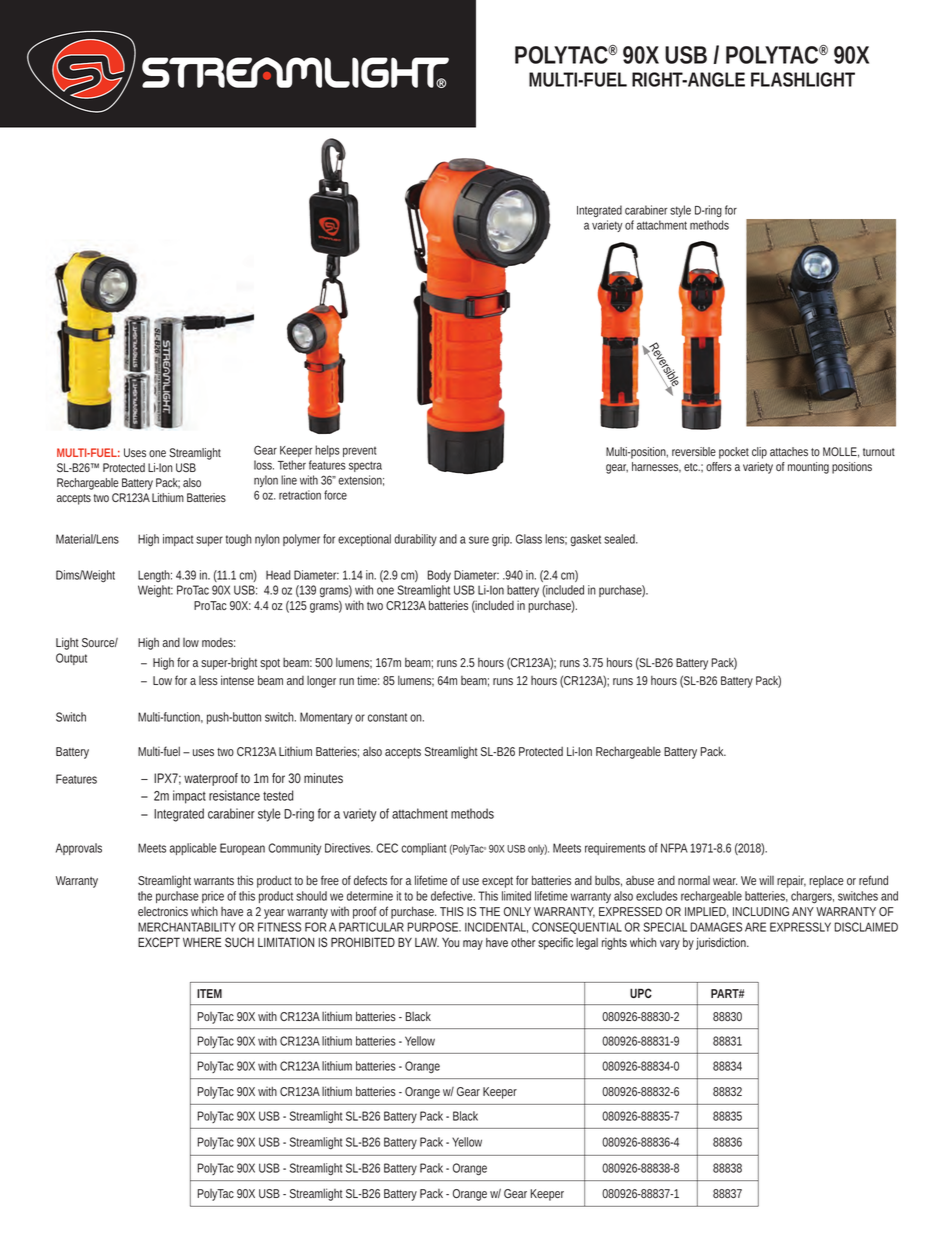 This page has width=952, height=1233. I want to click on CEC, so click(387, 848).
